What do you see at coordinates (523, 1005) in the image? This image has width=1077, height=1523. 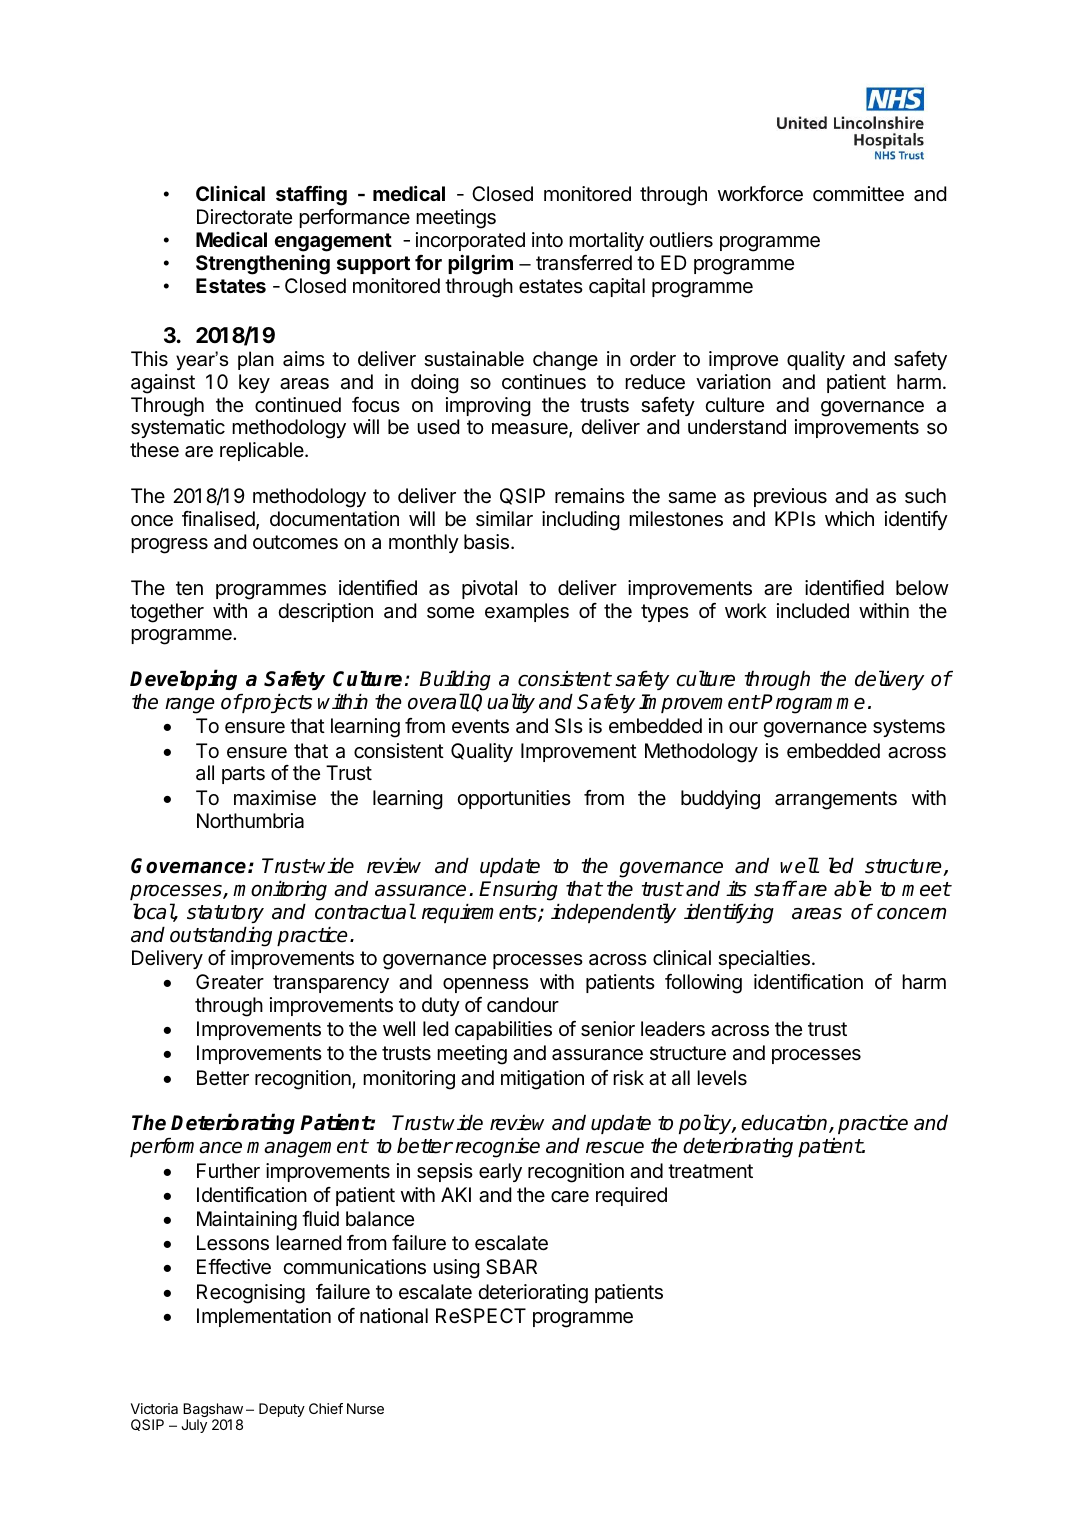 I see `candour` at bounding box center [523, 1005].
